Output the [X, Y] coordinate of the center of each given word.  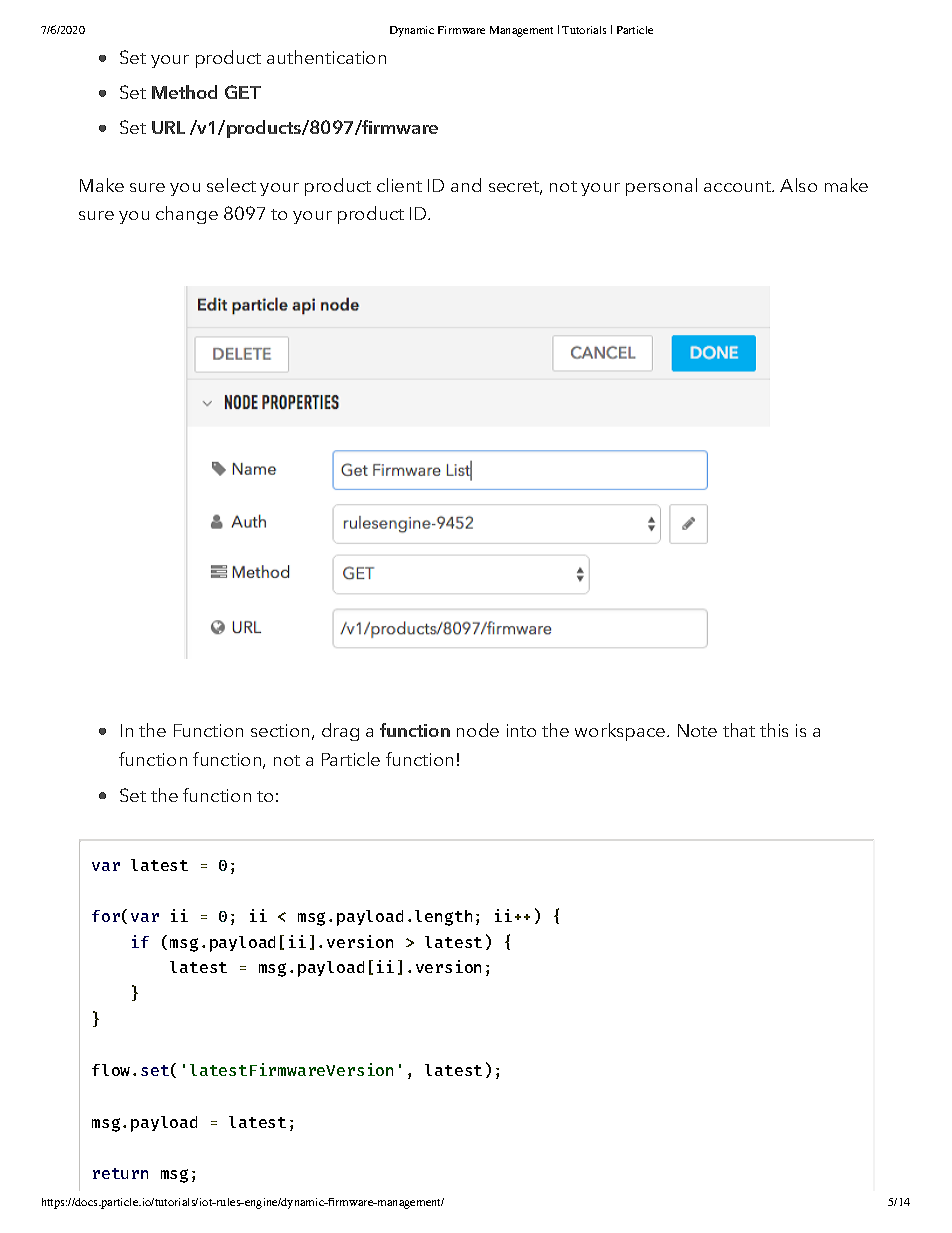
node [478, 730]
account [739, 186]
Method [184, 92]
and [466, 185]
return [120, 1173]
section [280, 730]
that [739, 730]
